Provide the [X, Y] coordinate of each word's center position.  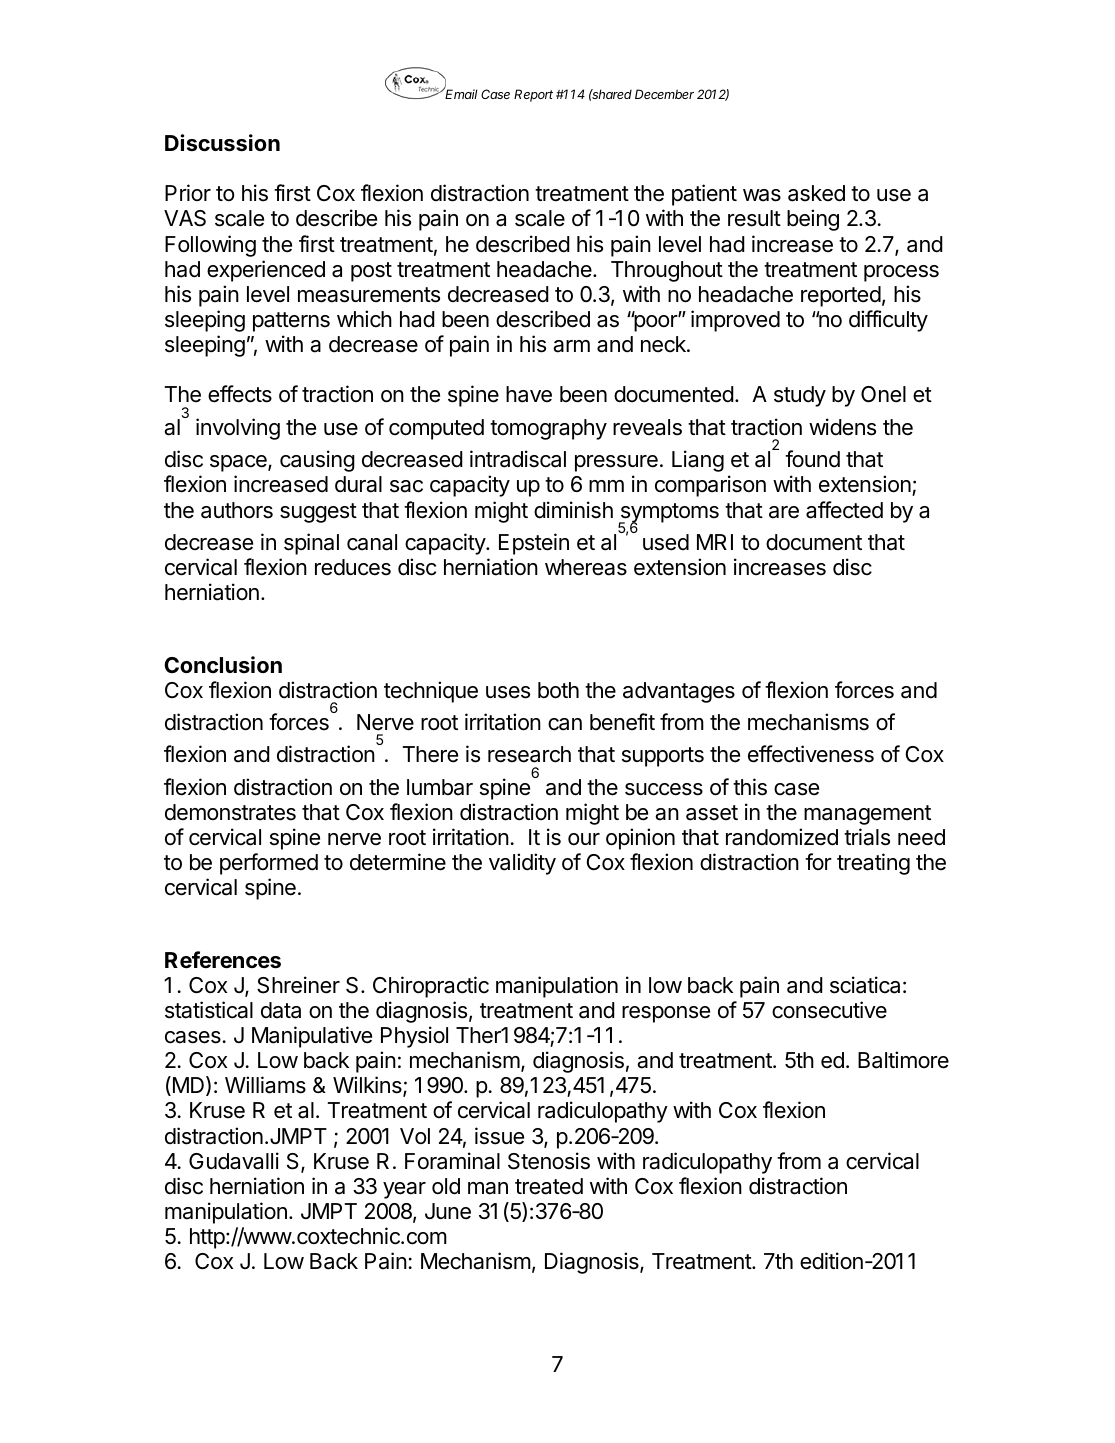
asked [816, 193]
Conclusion [223, 664]
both [558, 690]
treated [549, 1186]
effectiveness [811, 754]
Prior [188, 192]
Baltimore [903, 1060]
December [664, 94]
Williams [265, 1085]
